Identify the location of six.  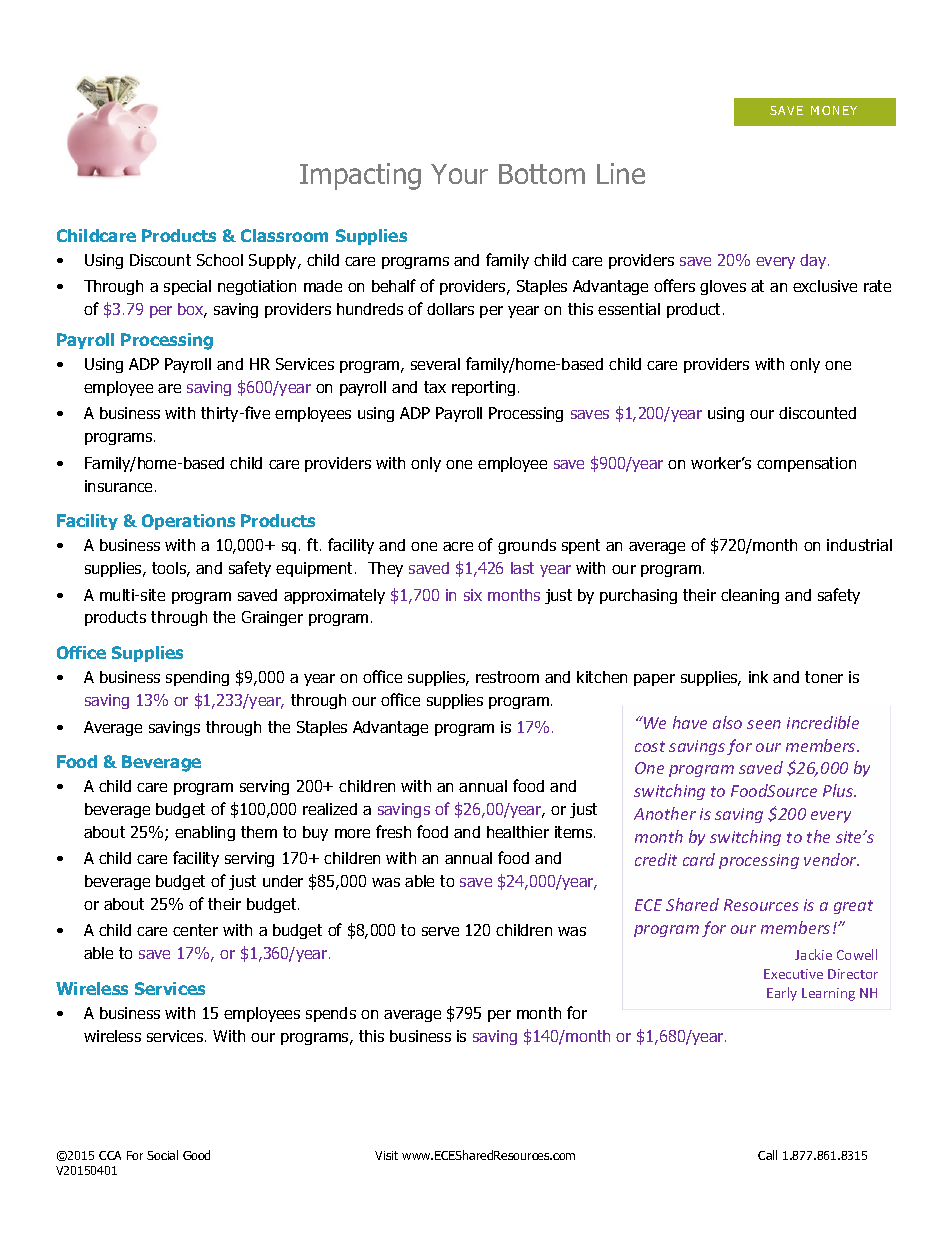
(473, 595).
